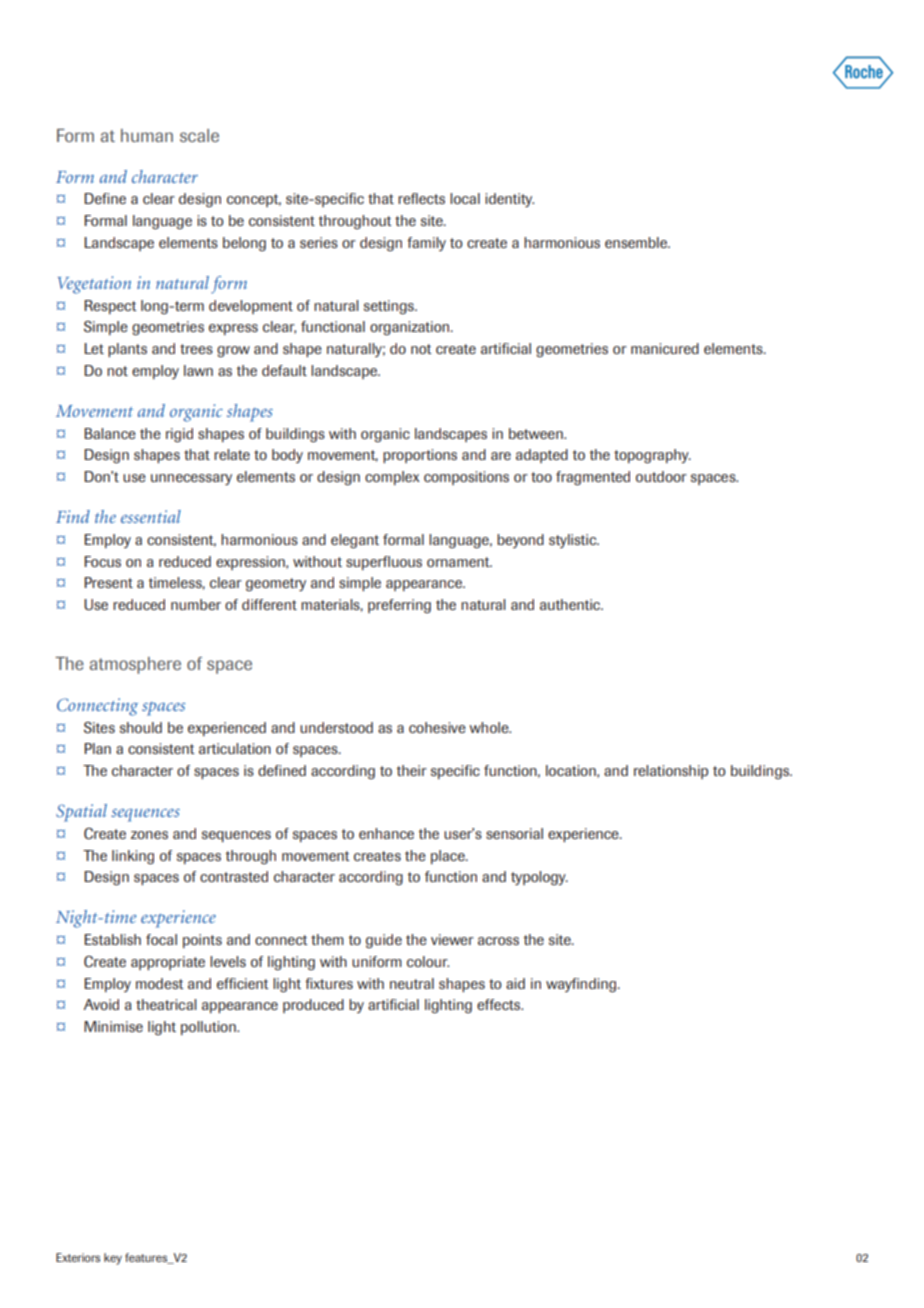 The width and height of the screenshot is (924, 1308). I want to click on typology, so click(539, 878).
